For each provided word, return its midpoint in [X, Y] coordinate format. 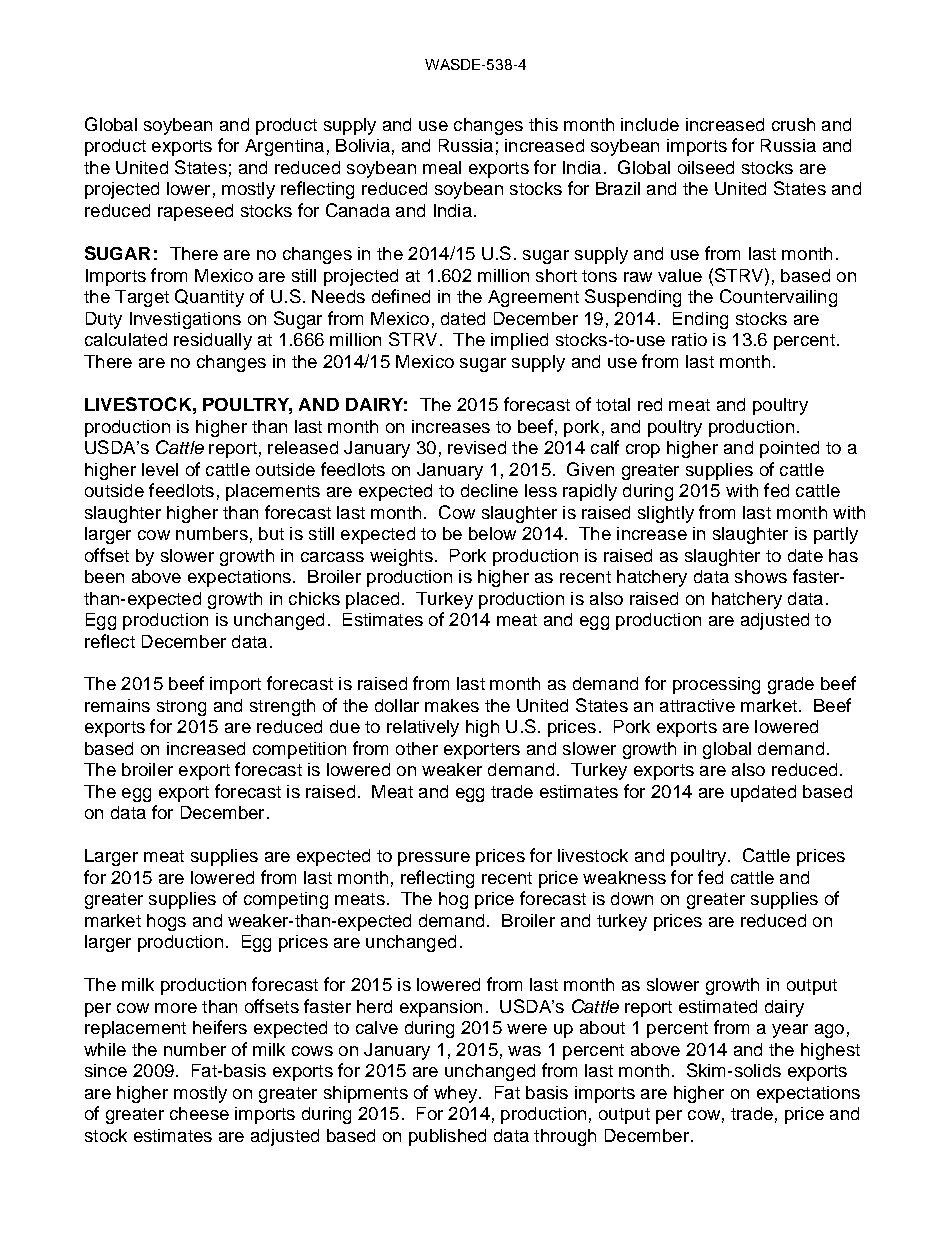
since [106, 1070]
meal [442, 167]
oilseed [706, 167]
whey [457, 1094]
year [790, 1031]
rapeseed [195, 212]
